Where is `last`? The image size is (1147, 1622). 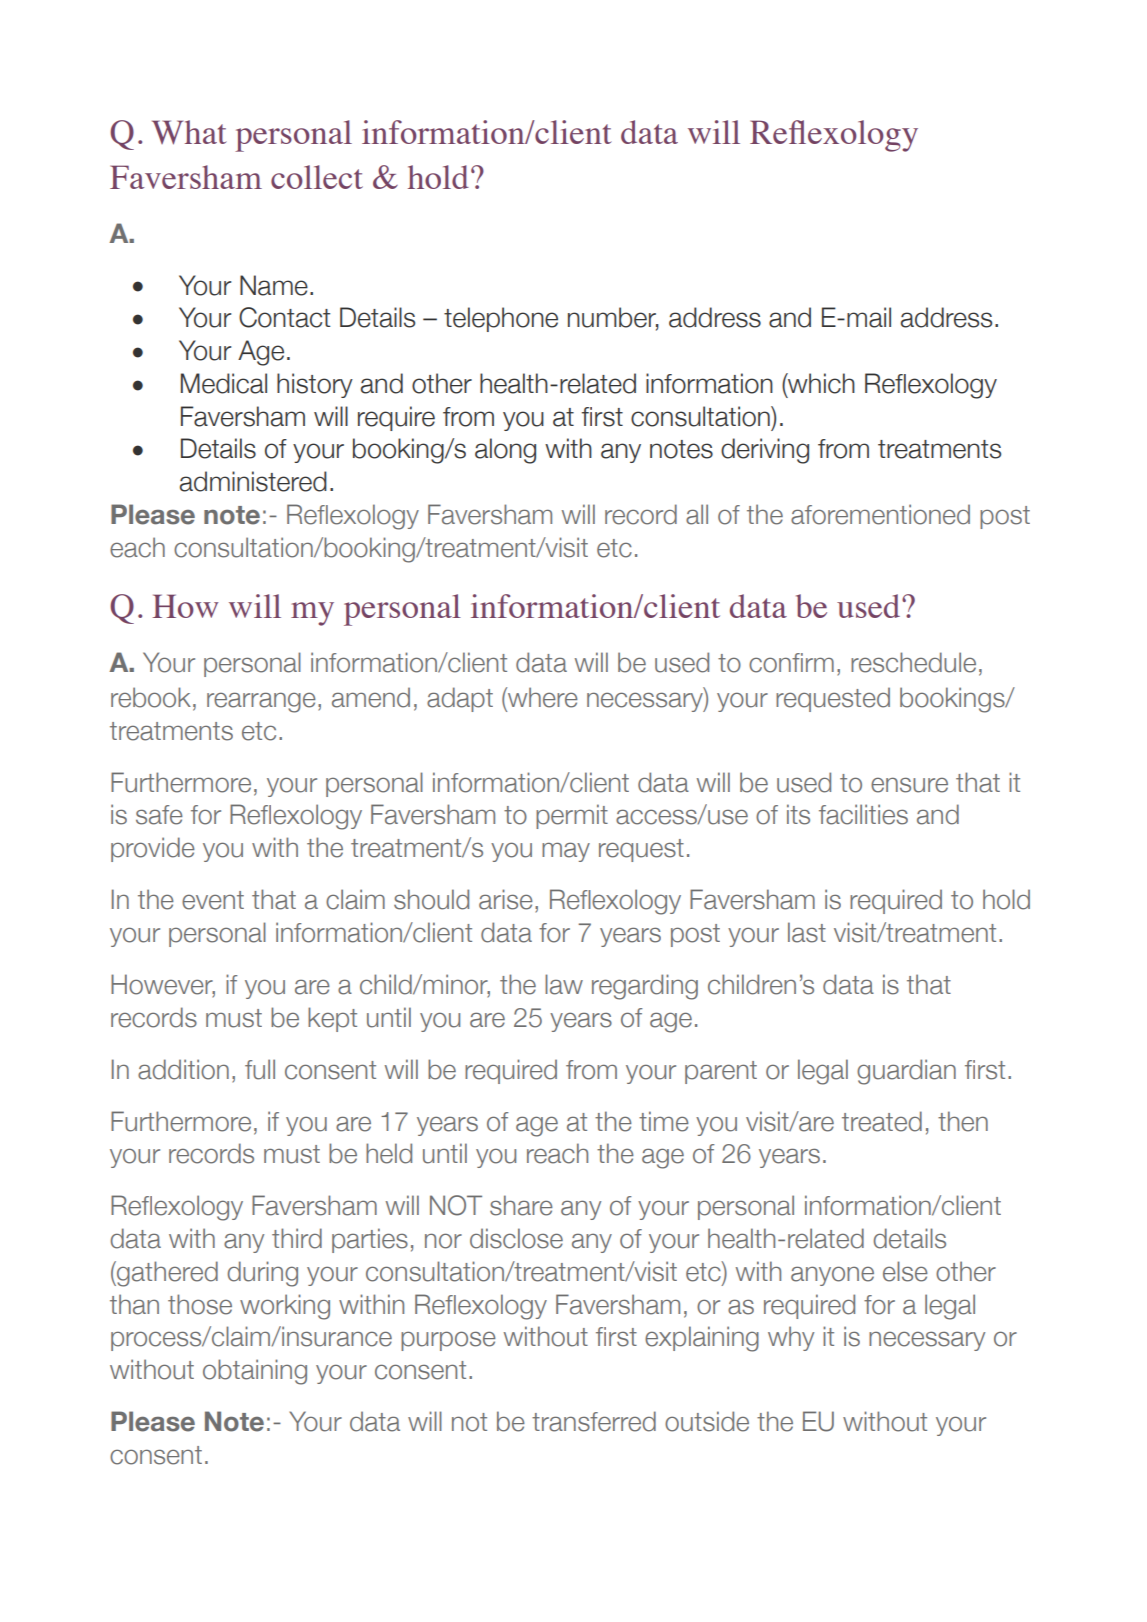 last is located at coordinates (807, 932).
